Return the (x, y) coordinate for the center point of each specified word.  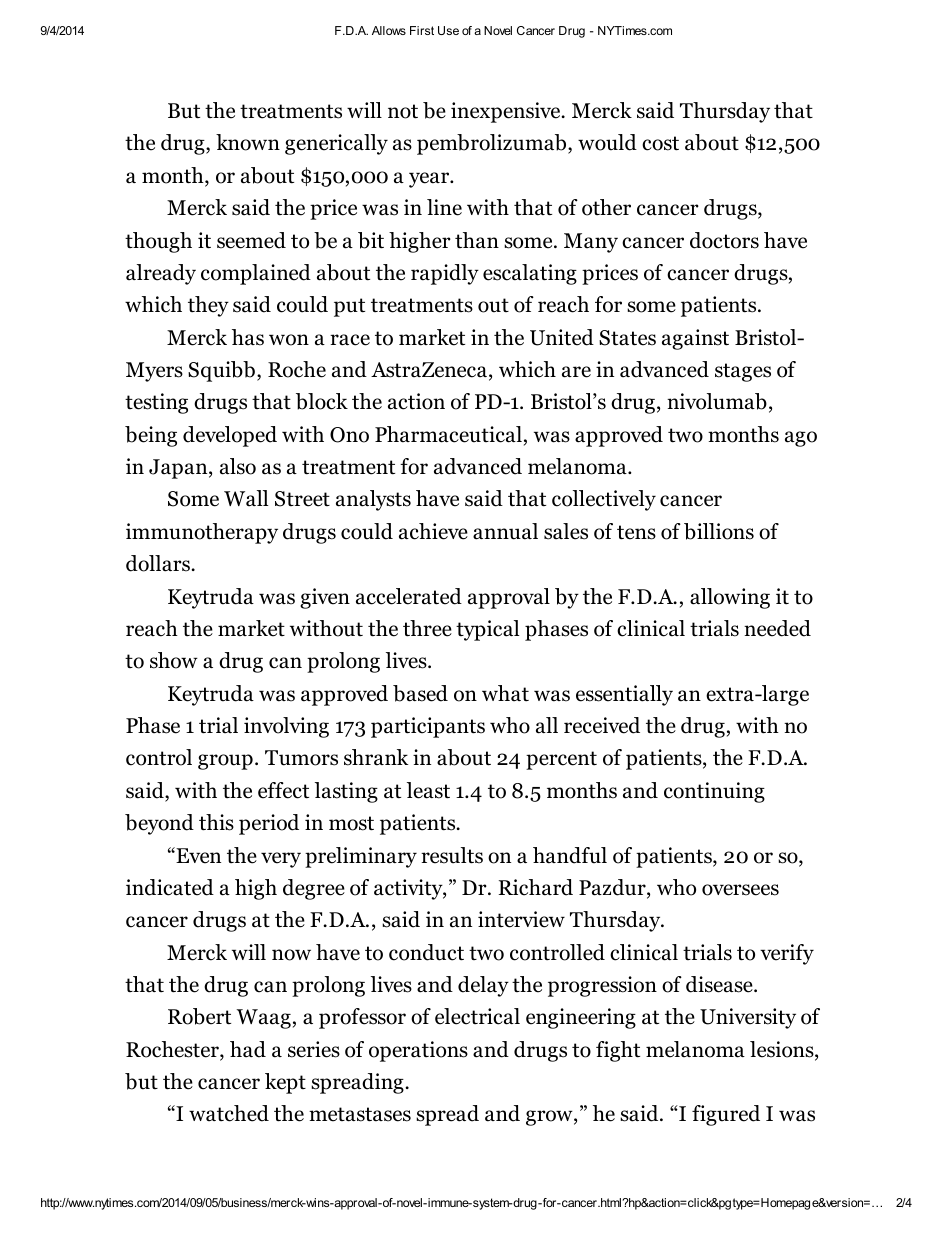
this (216, 822)
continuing (714, 792)
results (452, 855)
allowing (730, 598)
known (248, 142)
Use (448, 30)
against (695, 339)
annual (505, 531)
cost (660, 143)
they (208, 306)
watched (229, 1113)
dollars (159, 563)
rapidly (445, 274)
